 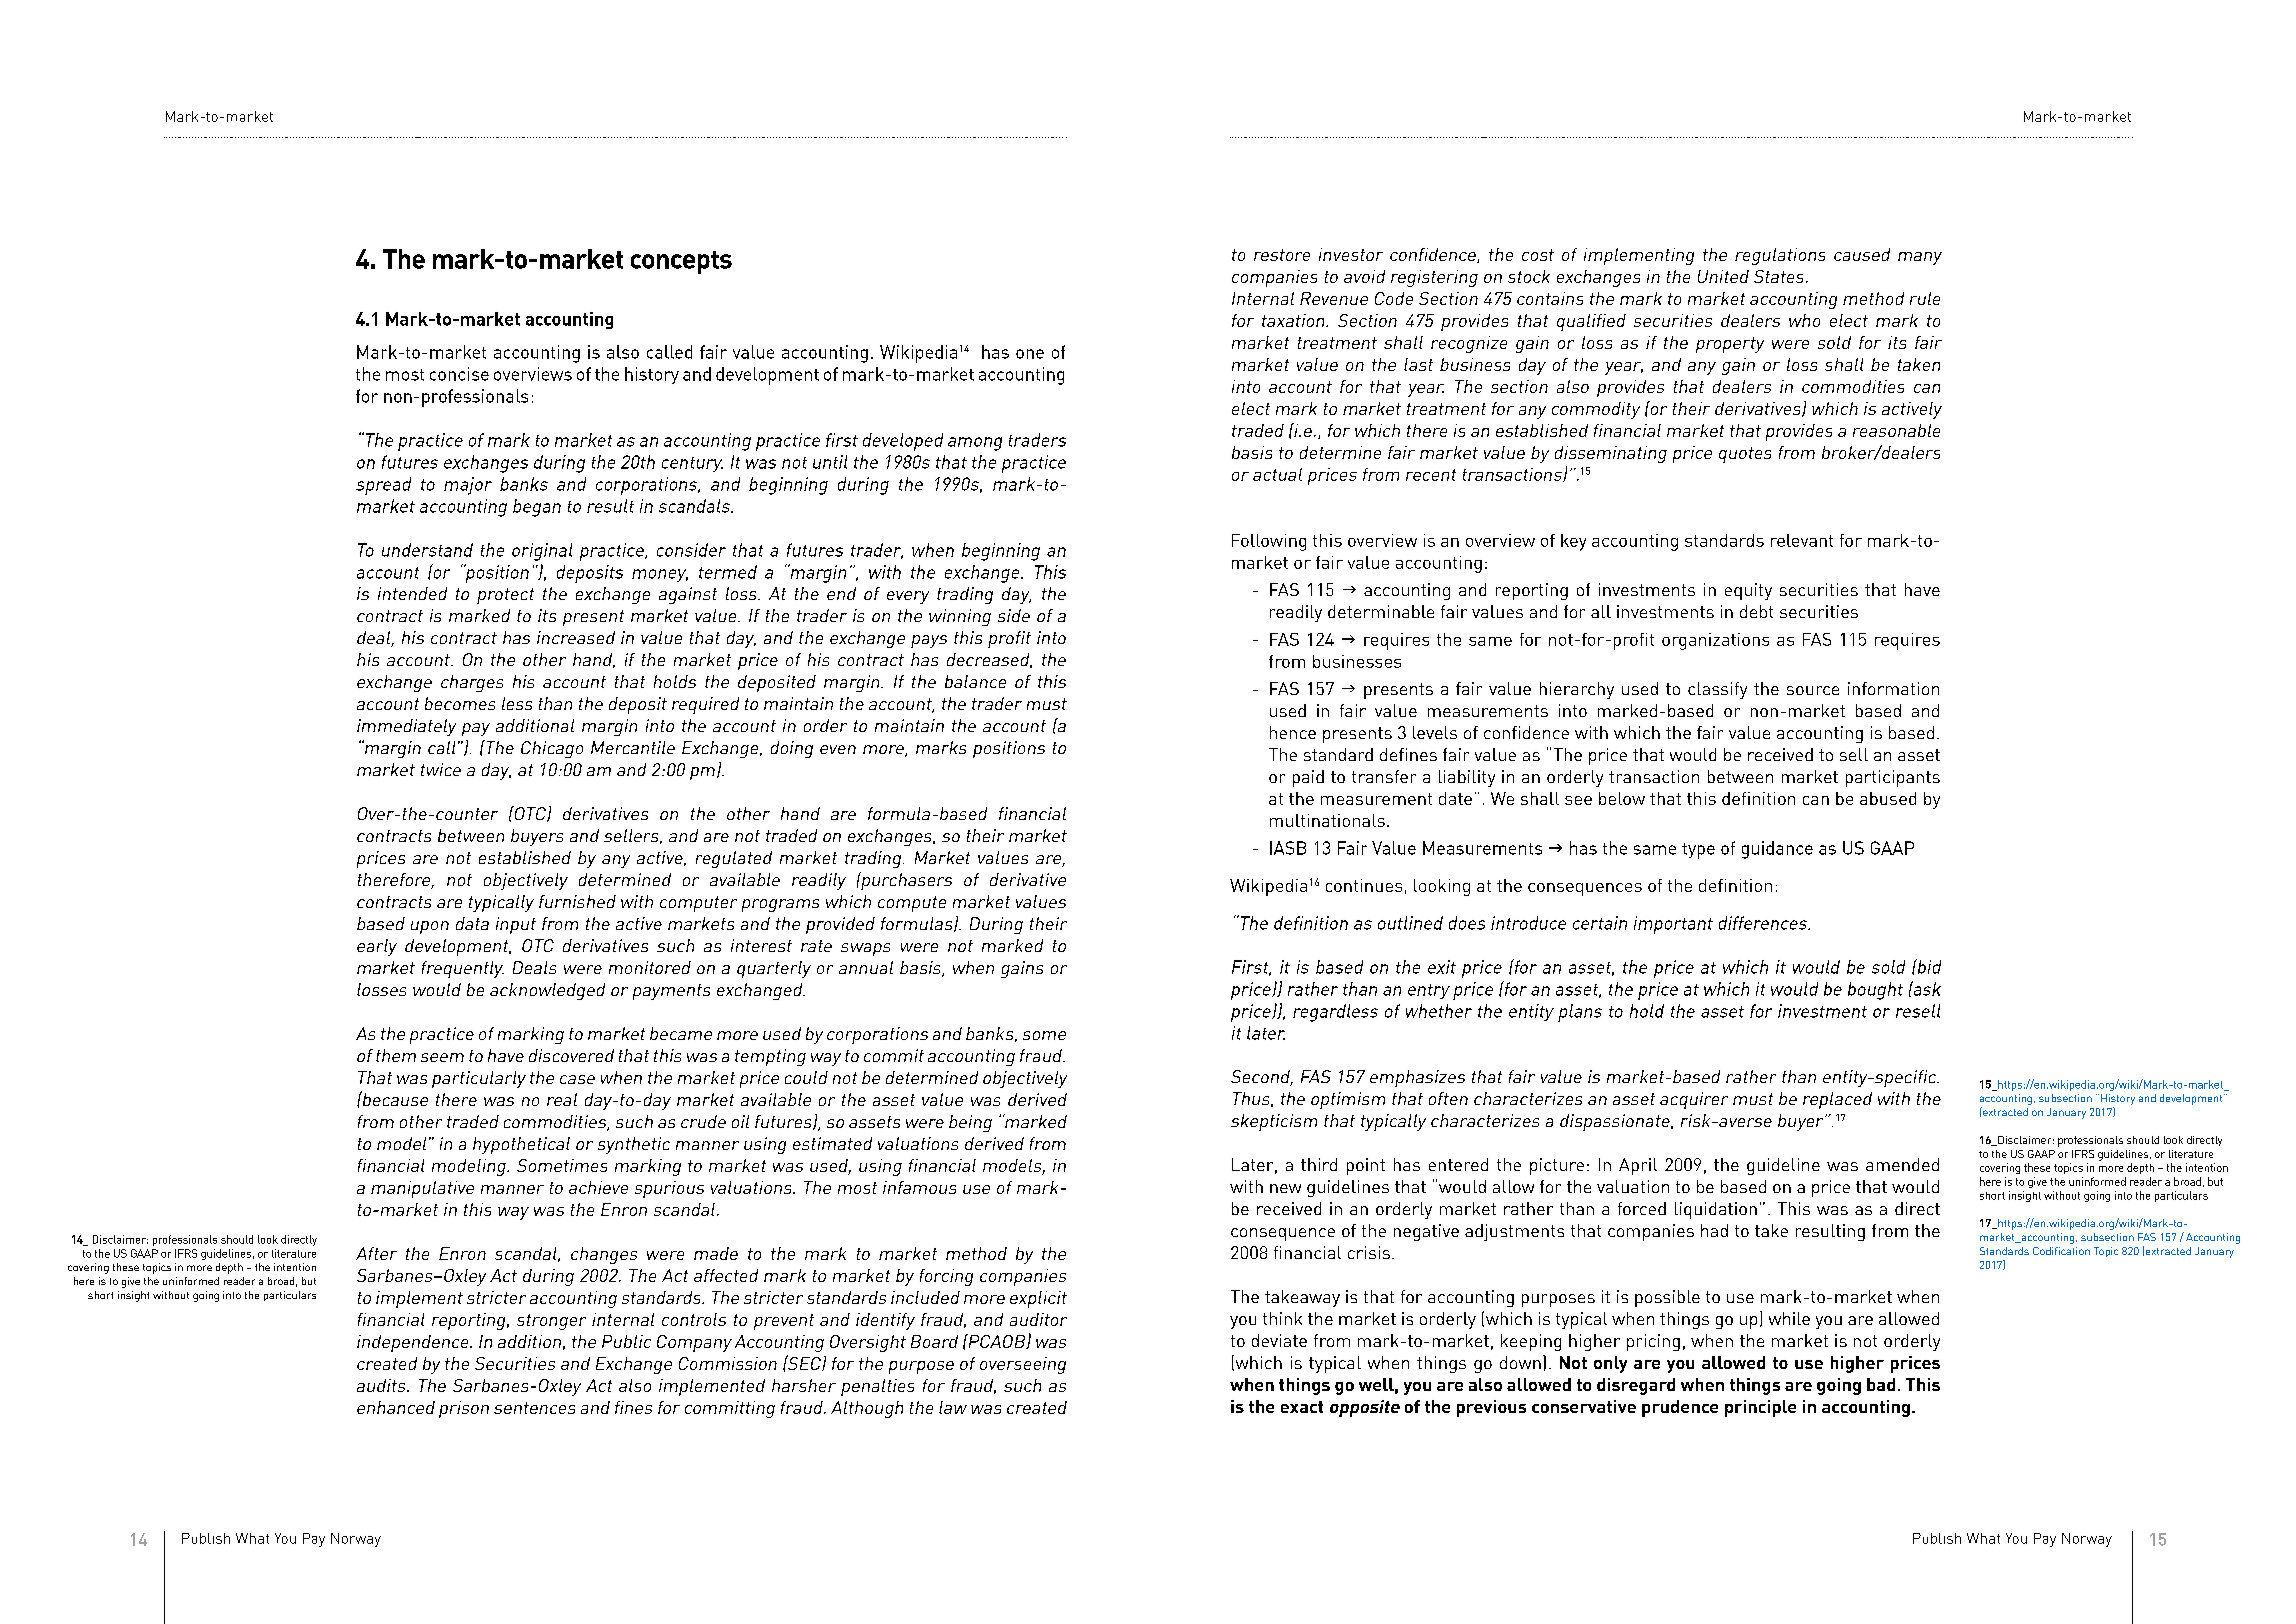 I want to click on hence, so click(x=1293, y=732).
